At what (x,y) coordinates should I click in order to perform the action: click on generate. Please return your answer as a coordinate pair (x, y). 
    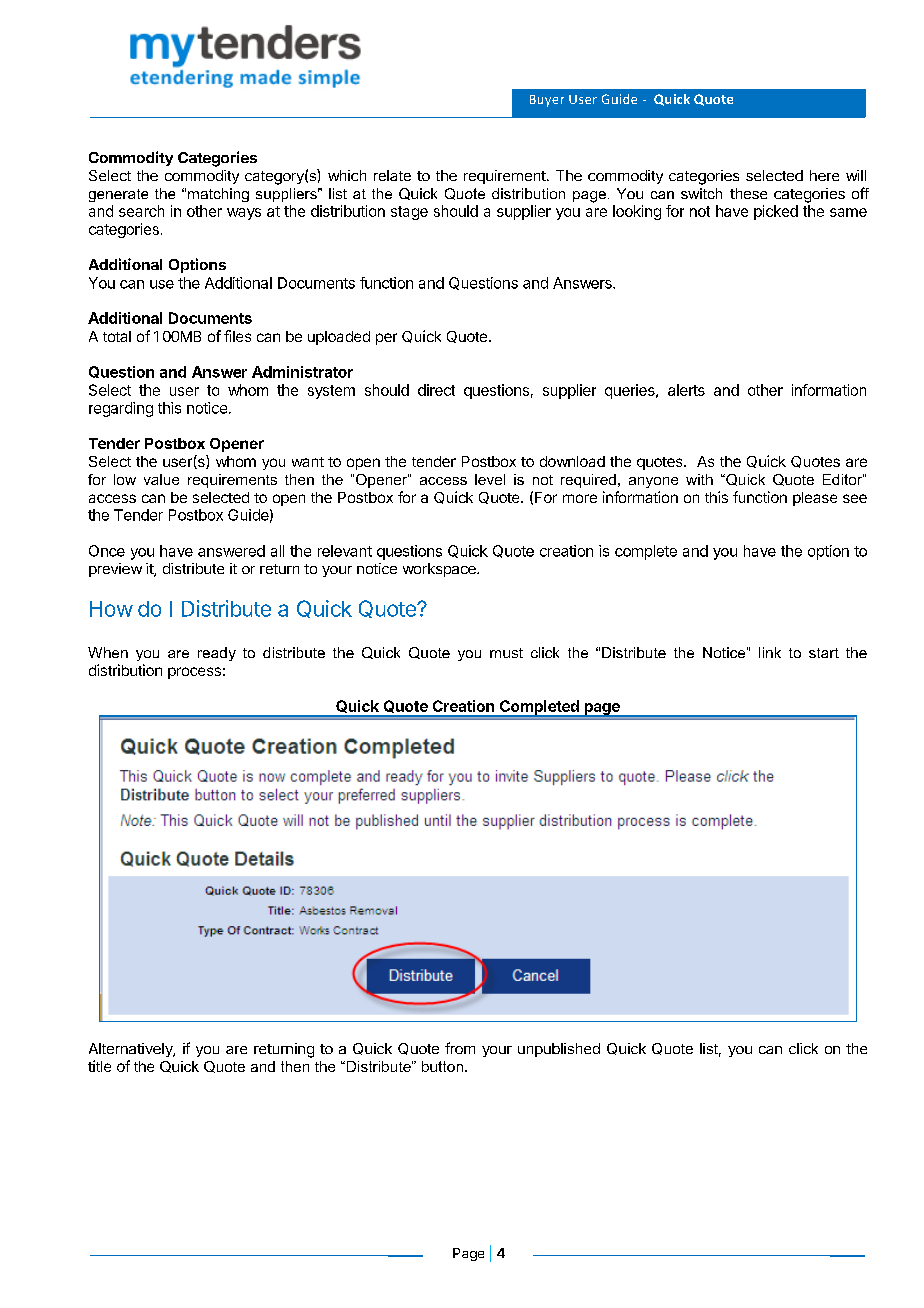
    Looking at the image, I should click on (118, 195).
